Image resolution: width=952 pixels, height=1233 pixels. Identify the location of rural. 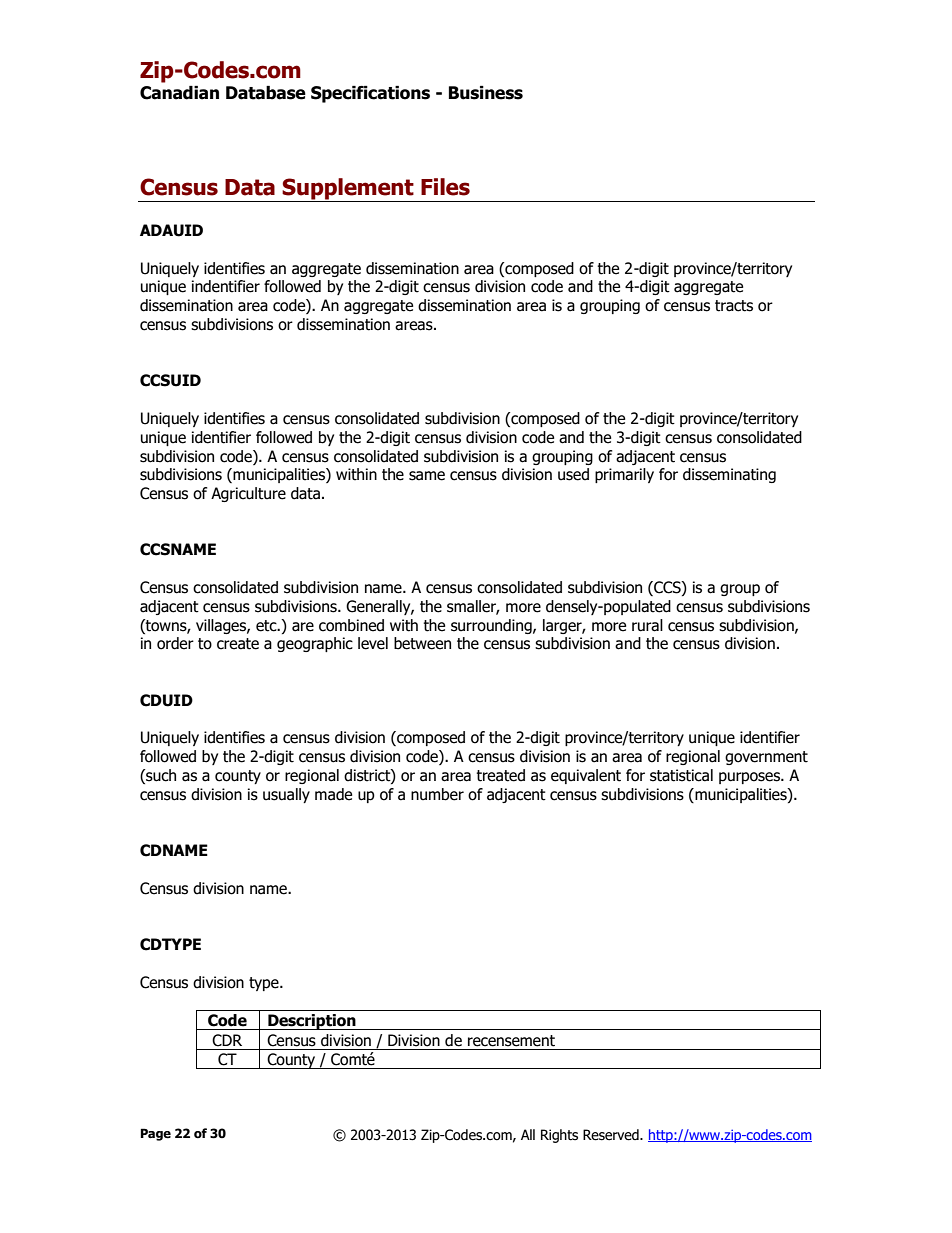
(647, 625).
